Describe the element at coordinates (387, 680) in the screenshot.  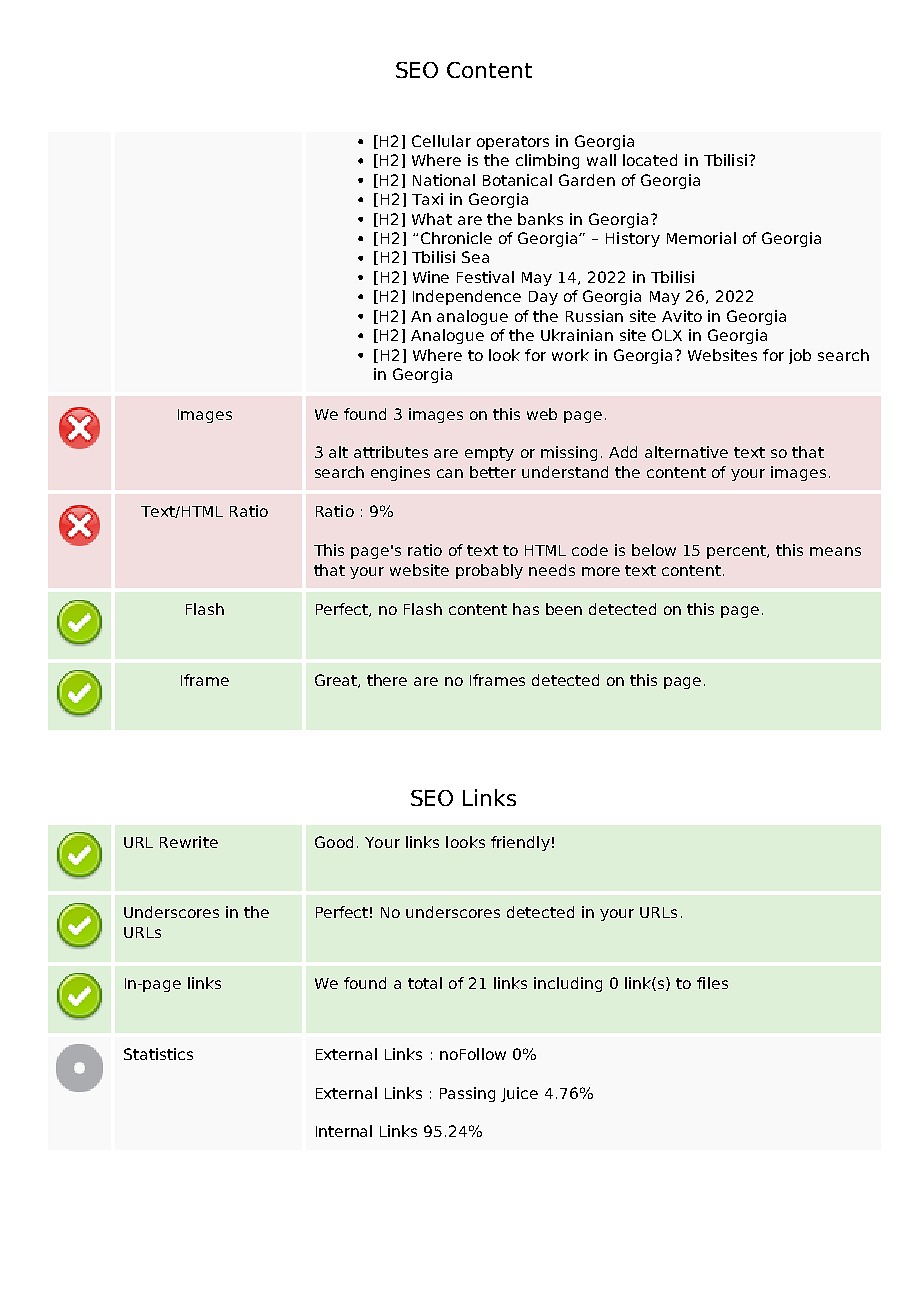
I see `there` at that location.
